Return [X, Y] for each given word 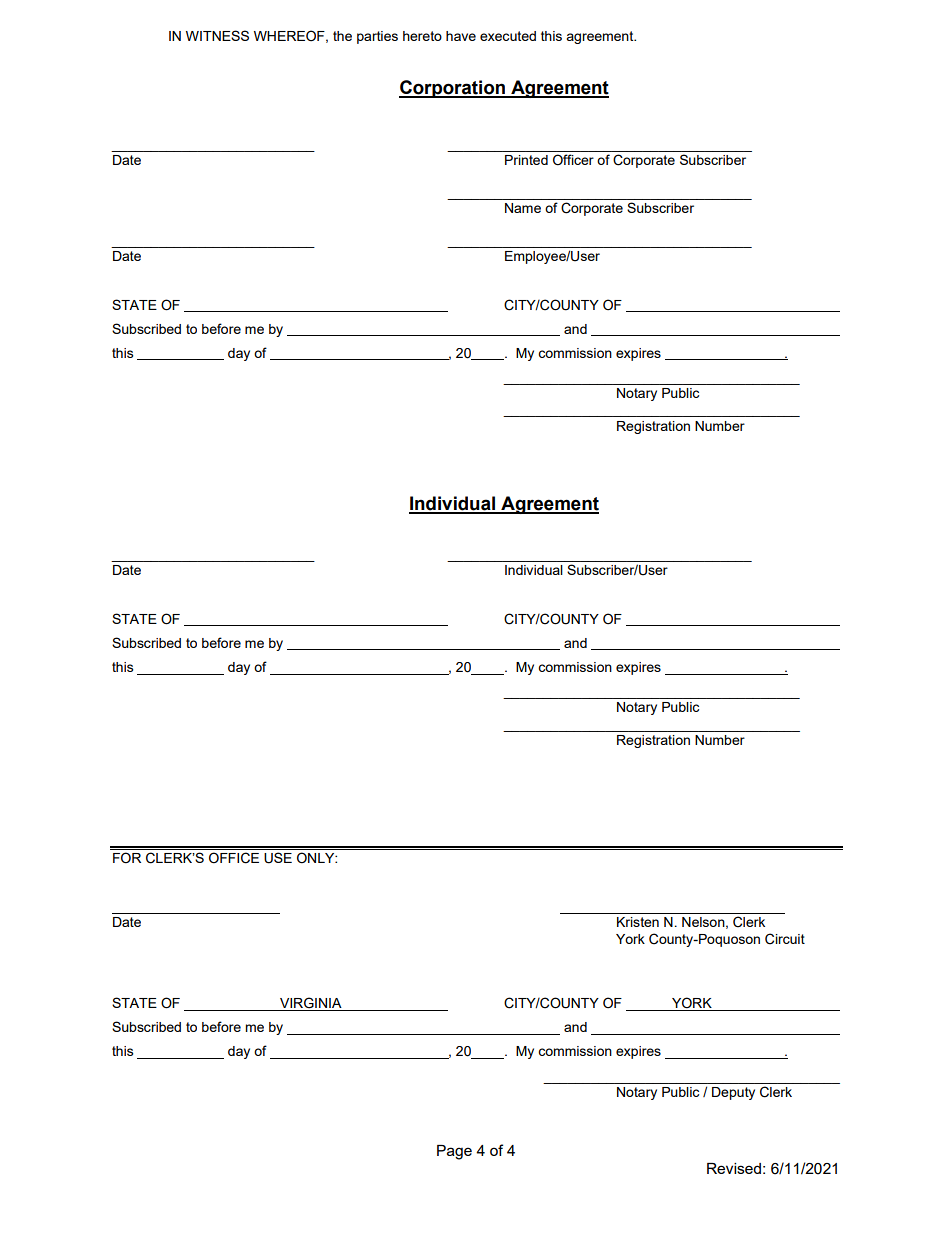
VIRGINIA [311, 1004]
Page [454, 1152]
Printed [526, 160]
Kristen [638, 922]
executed [508, 36]
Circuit [785, 939]
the [342, 36]
